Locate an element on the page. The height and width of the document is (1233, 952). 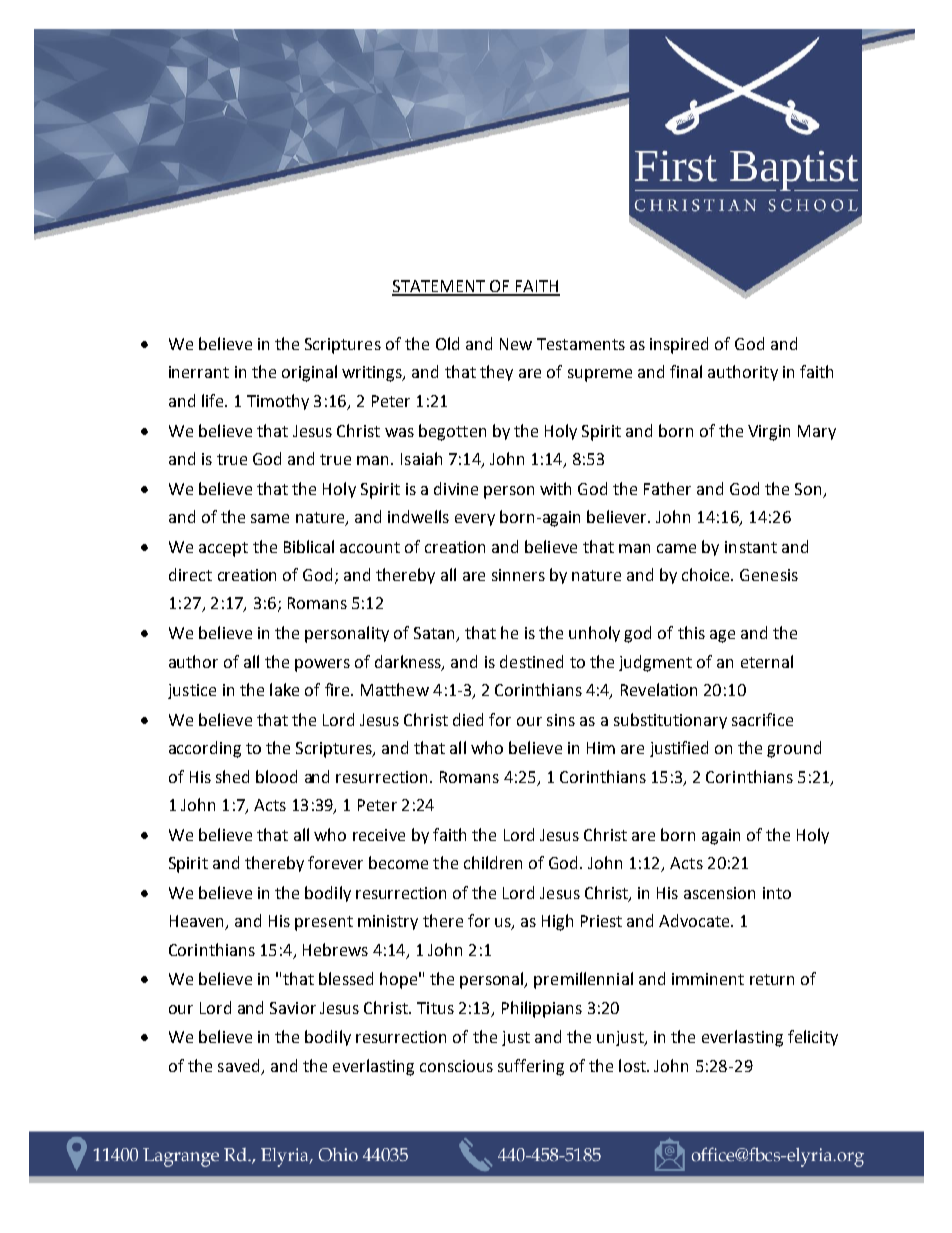
destined is located at coordinates (531, 661).
